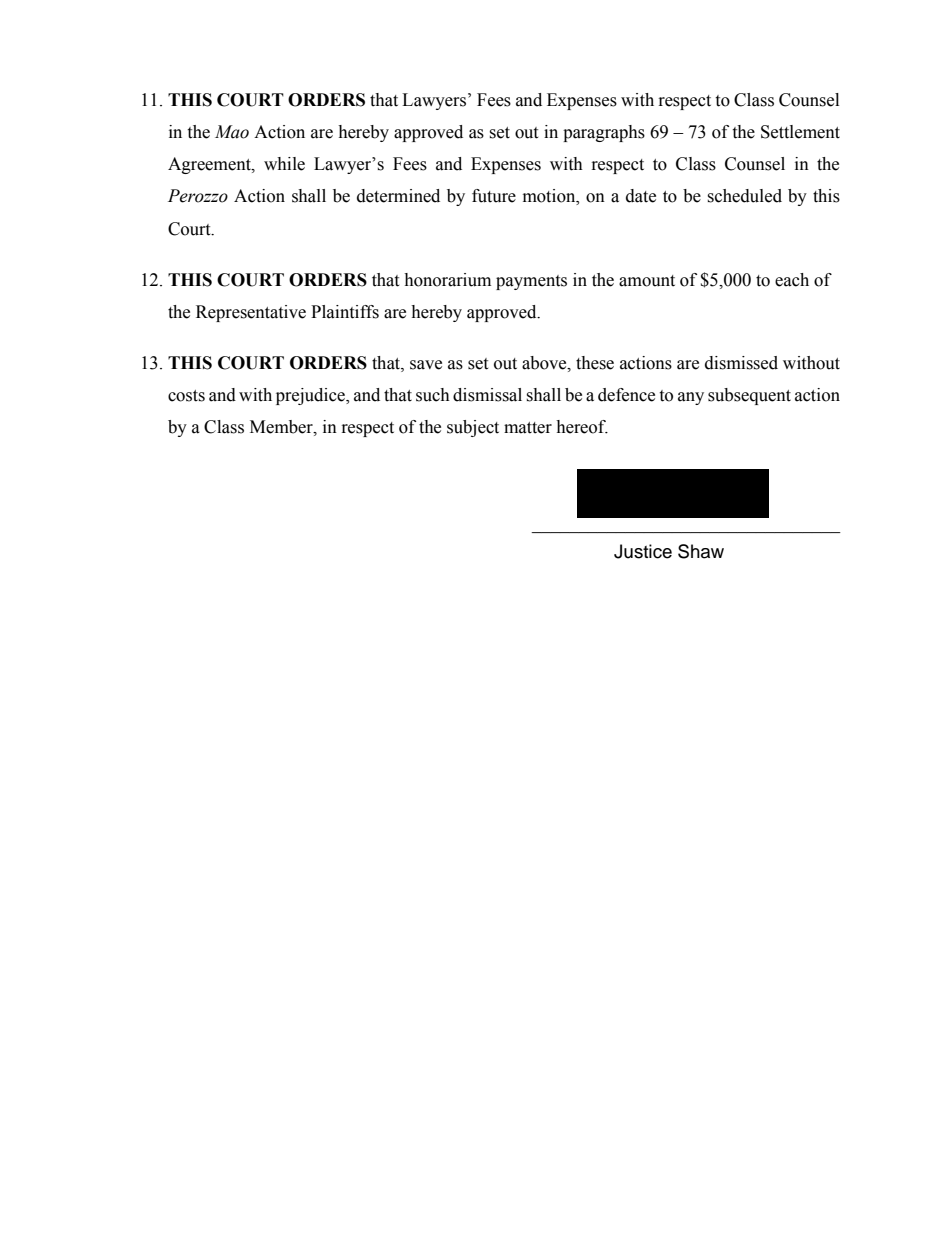  Describe the element at coordinates (186, 396) in the screenshot. I see `costs` at that location.
